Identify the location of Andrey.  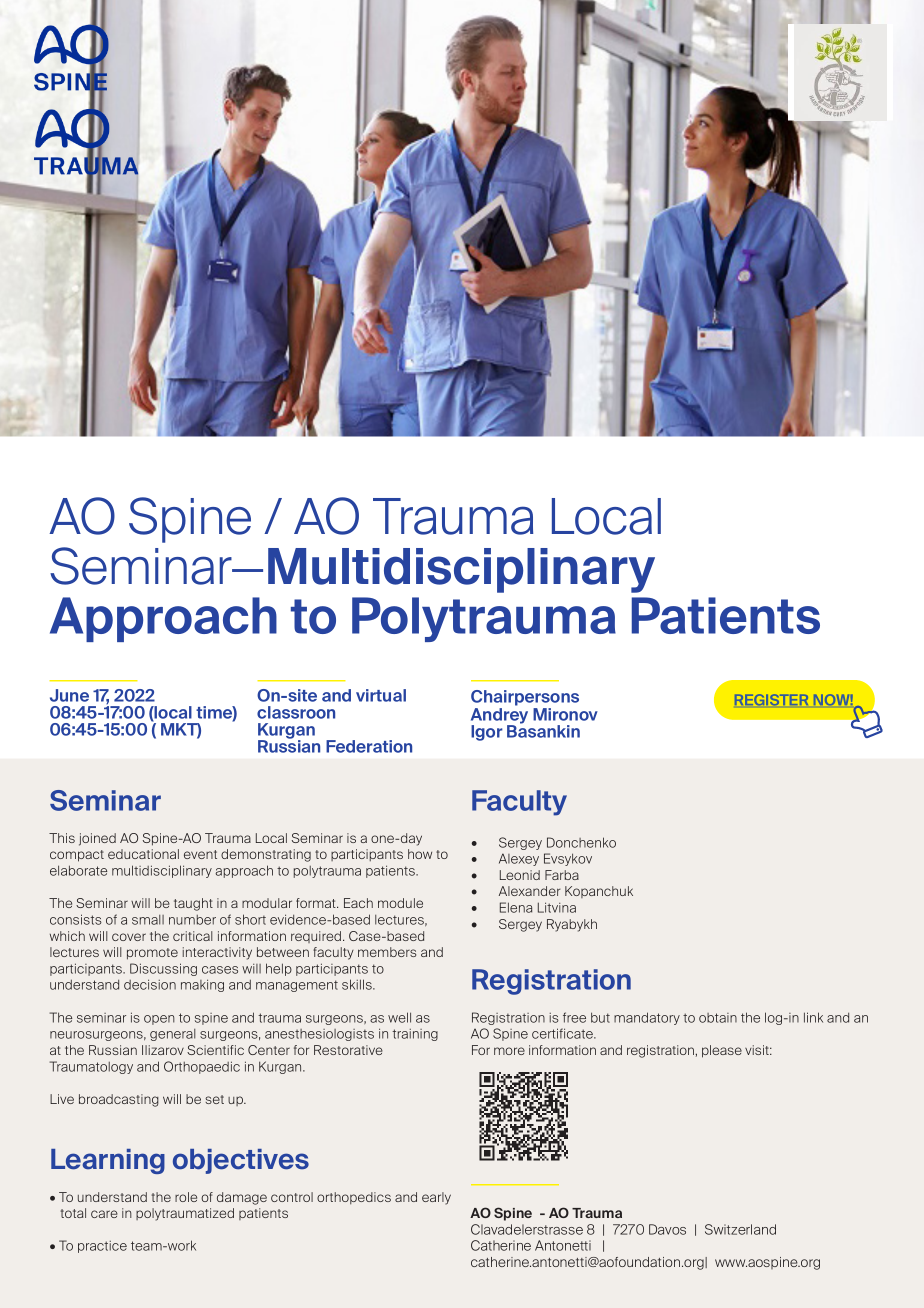
(499, 717).
